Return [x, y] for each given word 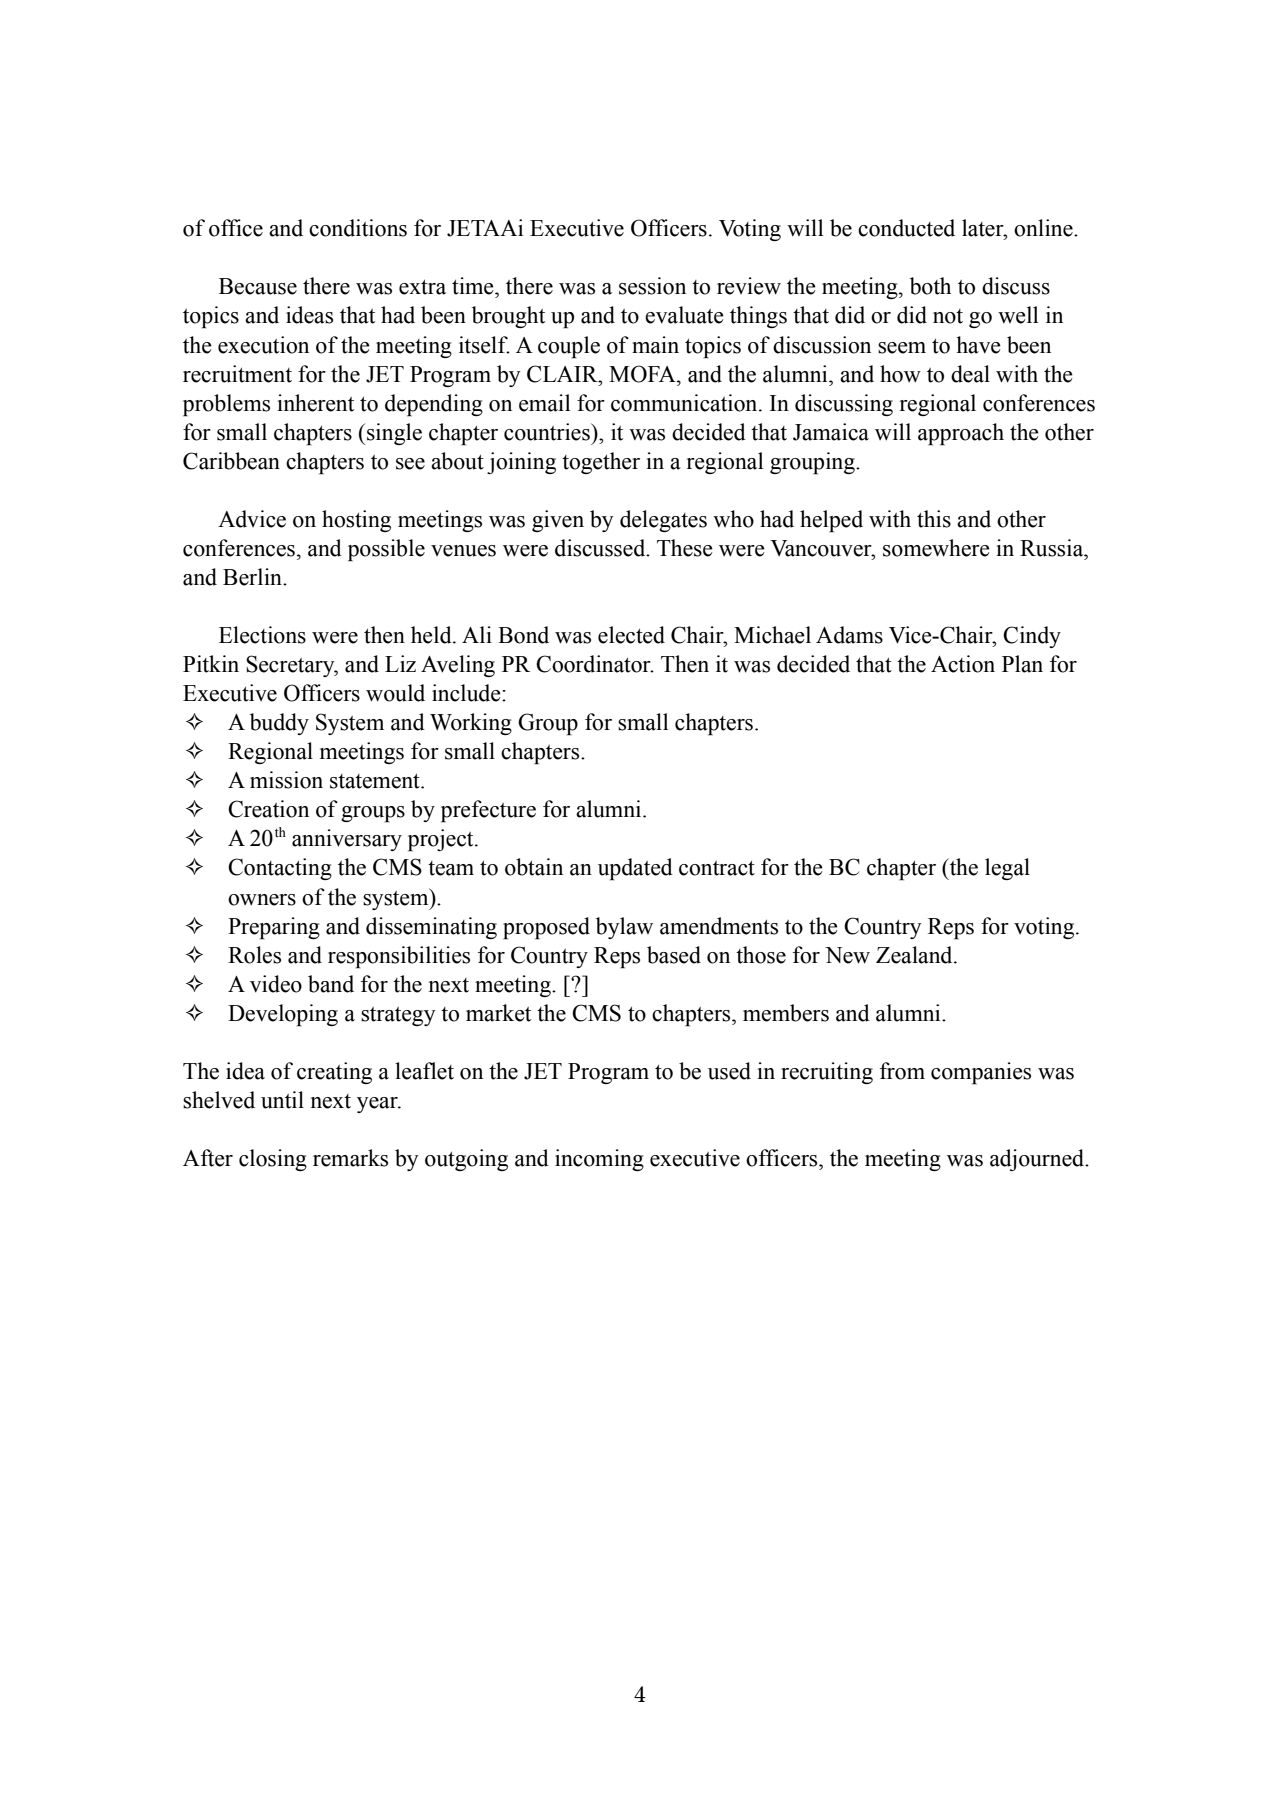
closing [273, 1160]
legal [1007, 869]
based [674, 955]
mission [286, 780]
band [331, 984]
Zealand [915, 955]
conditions [358, 228]
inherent [315, 403]
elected [631, 635]
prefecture [488, 811]
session [652, 286]
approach [961, 434]
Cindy [1032, 637]
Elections [262, 635]
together [601, 463]
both [930, 286]
